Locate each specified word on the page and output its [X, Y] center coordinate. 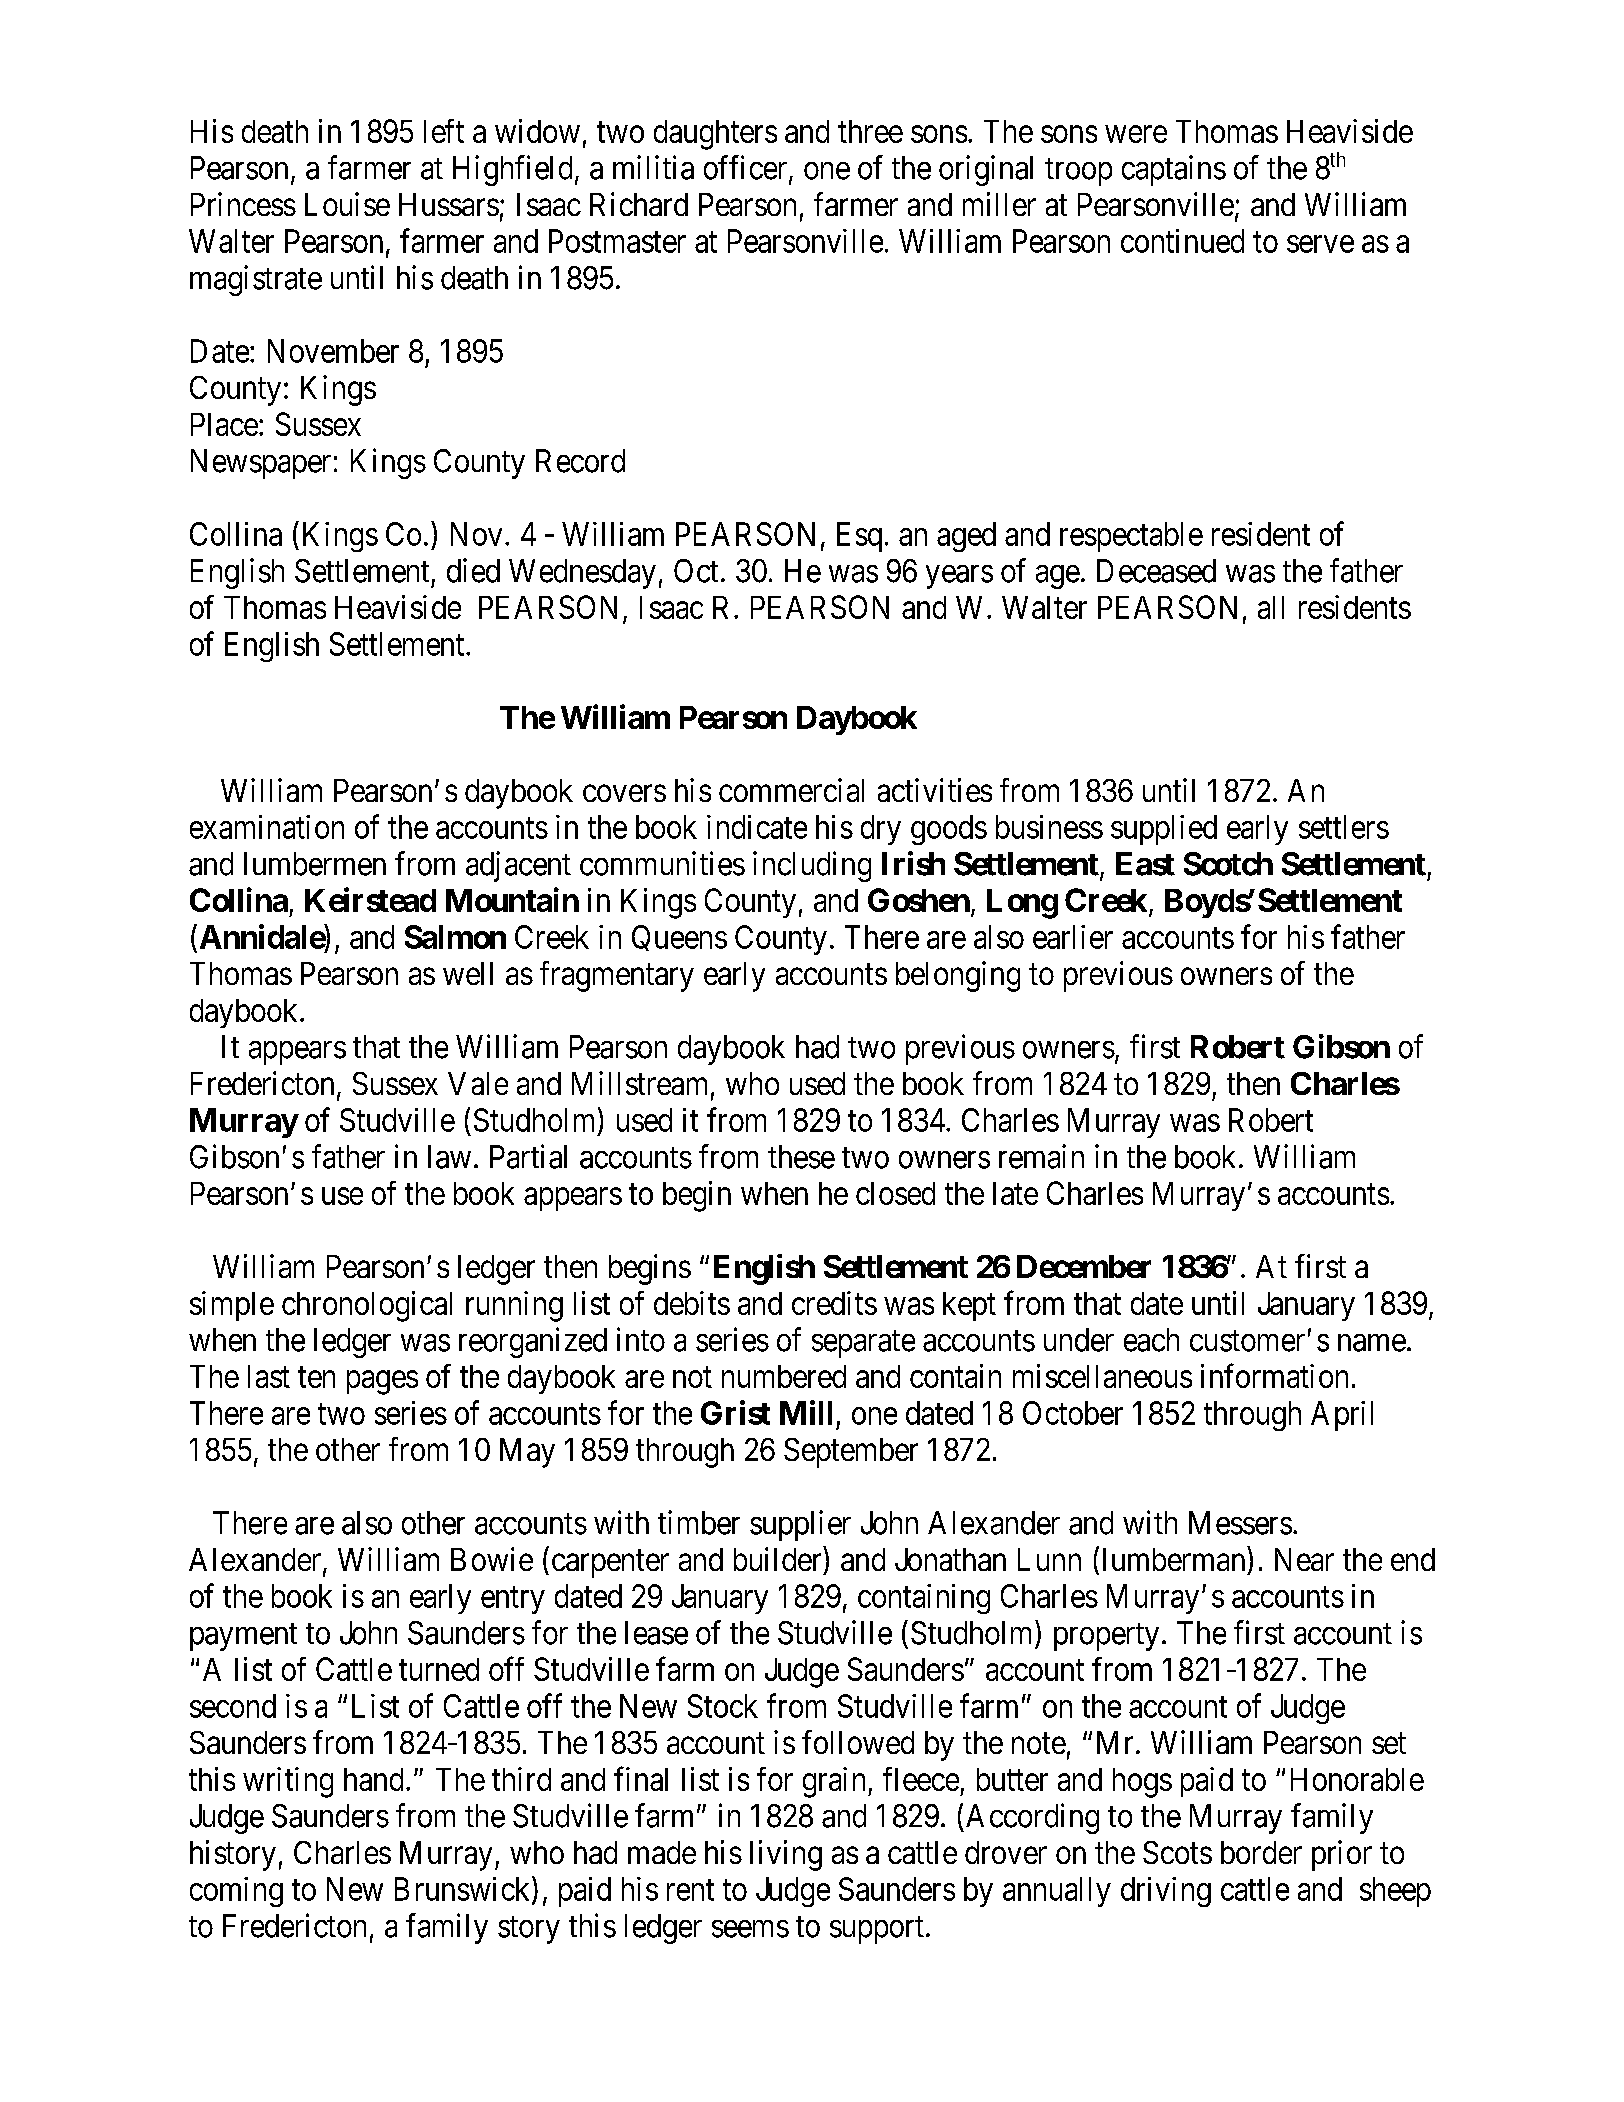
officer [747, 168]
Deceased [1156, 571]
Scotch [1228, 864]
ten [316, 1377]
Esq [859, 537]
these [801, 1157]
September [851, 1453]
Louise [347, 204]
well [468, 973]
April [1342, 1416]
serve [1320, 244]
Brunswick [464, 1889]
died [473, 570]
